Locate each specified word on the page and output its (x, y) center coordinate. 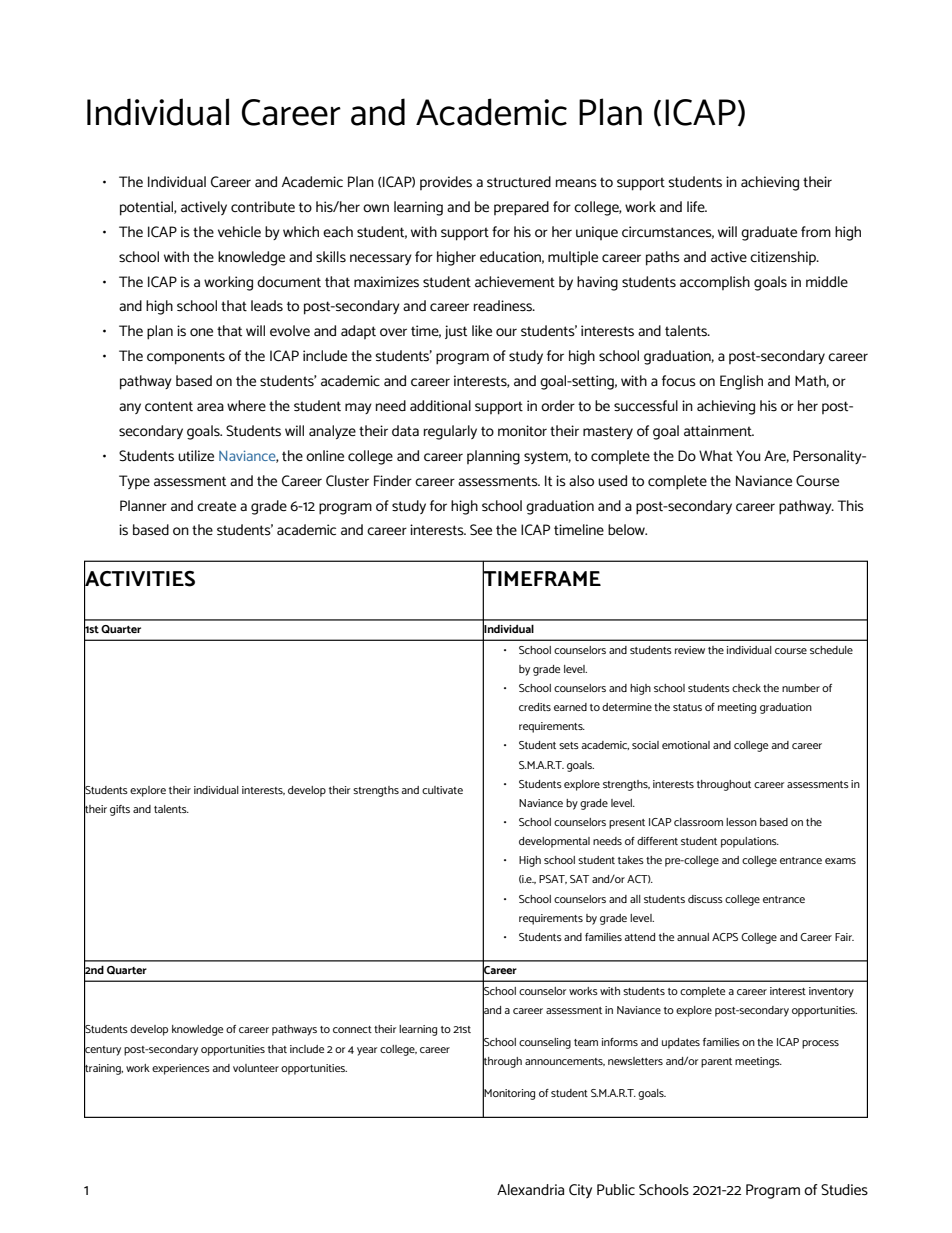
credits (535, 707)
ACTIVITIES (139, 578)
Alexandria (530, 1189)
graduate (769, 233)
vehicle (239, 232)
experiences (181, 1069)
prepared (521, 208)
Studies (844, 1190)
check (746, 688)
